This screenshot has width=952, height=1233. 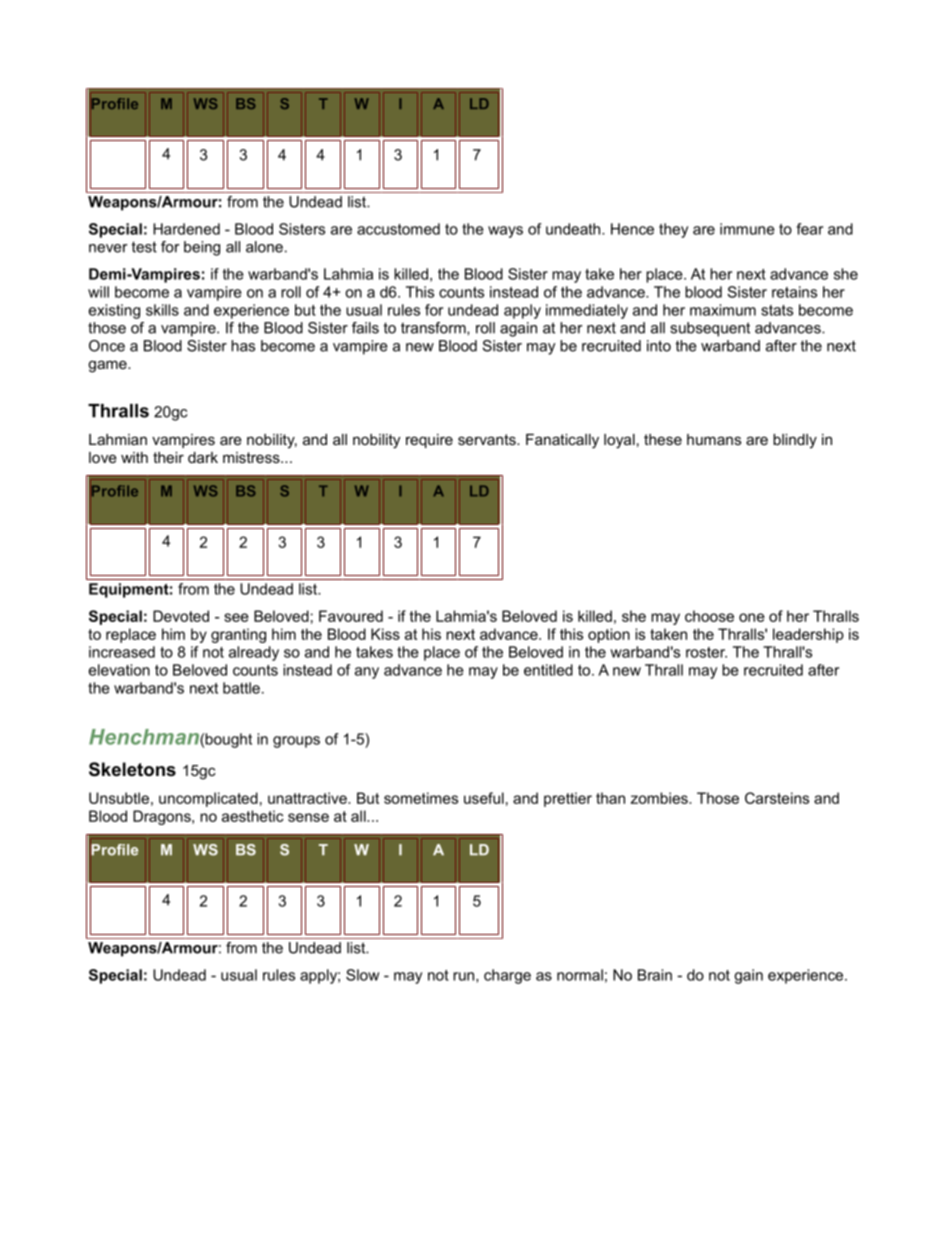 What do you see at coordinates (655, 975) in the screenshot?
I see `Brain` at bounding box center [655, 975].
